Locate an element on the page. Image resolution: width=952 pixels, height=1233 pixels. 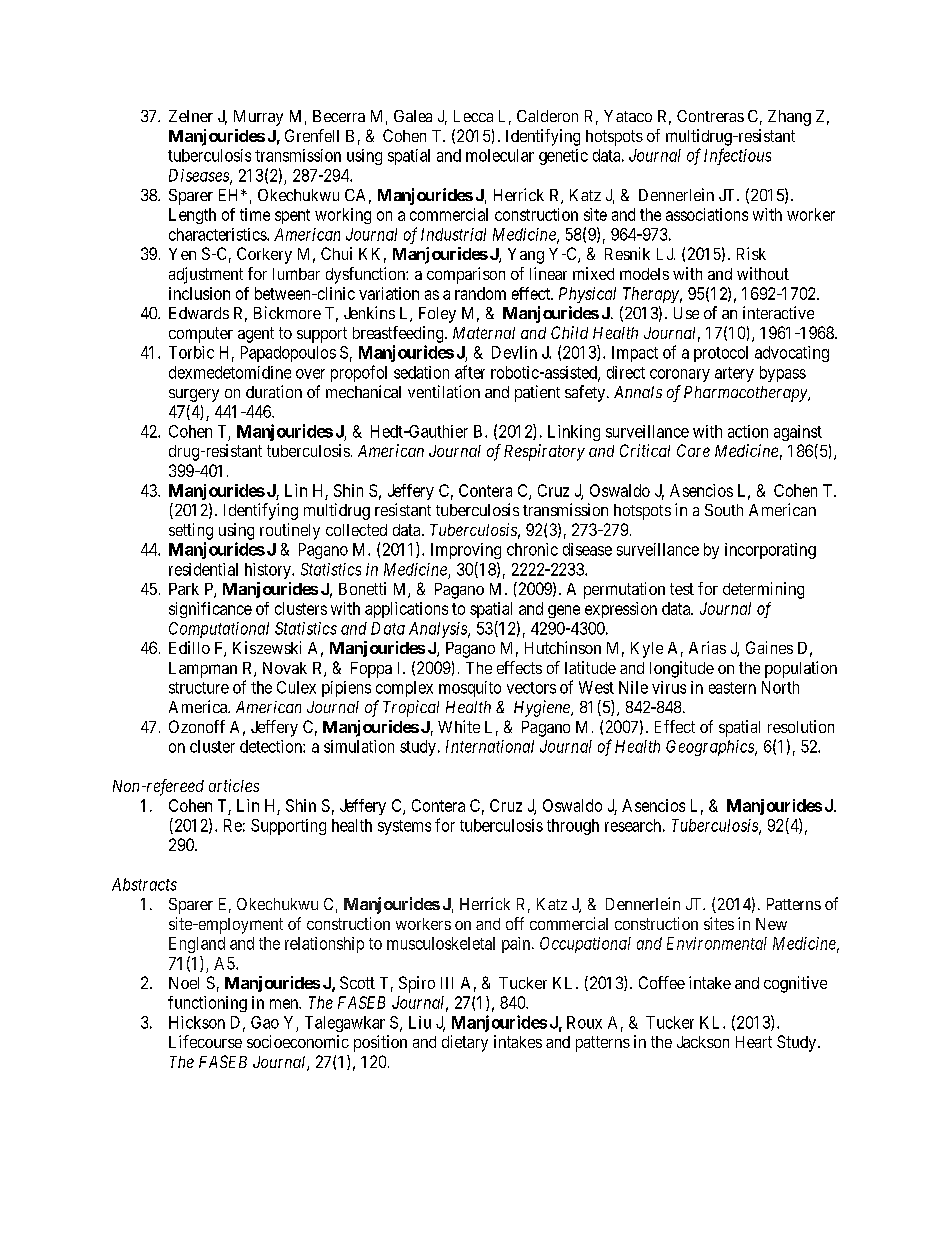
Infectious is located at coordinates (737, 156).
